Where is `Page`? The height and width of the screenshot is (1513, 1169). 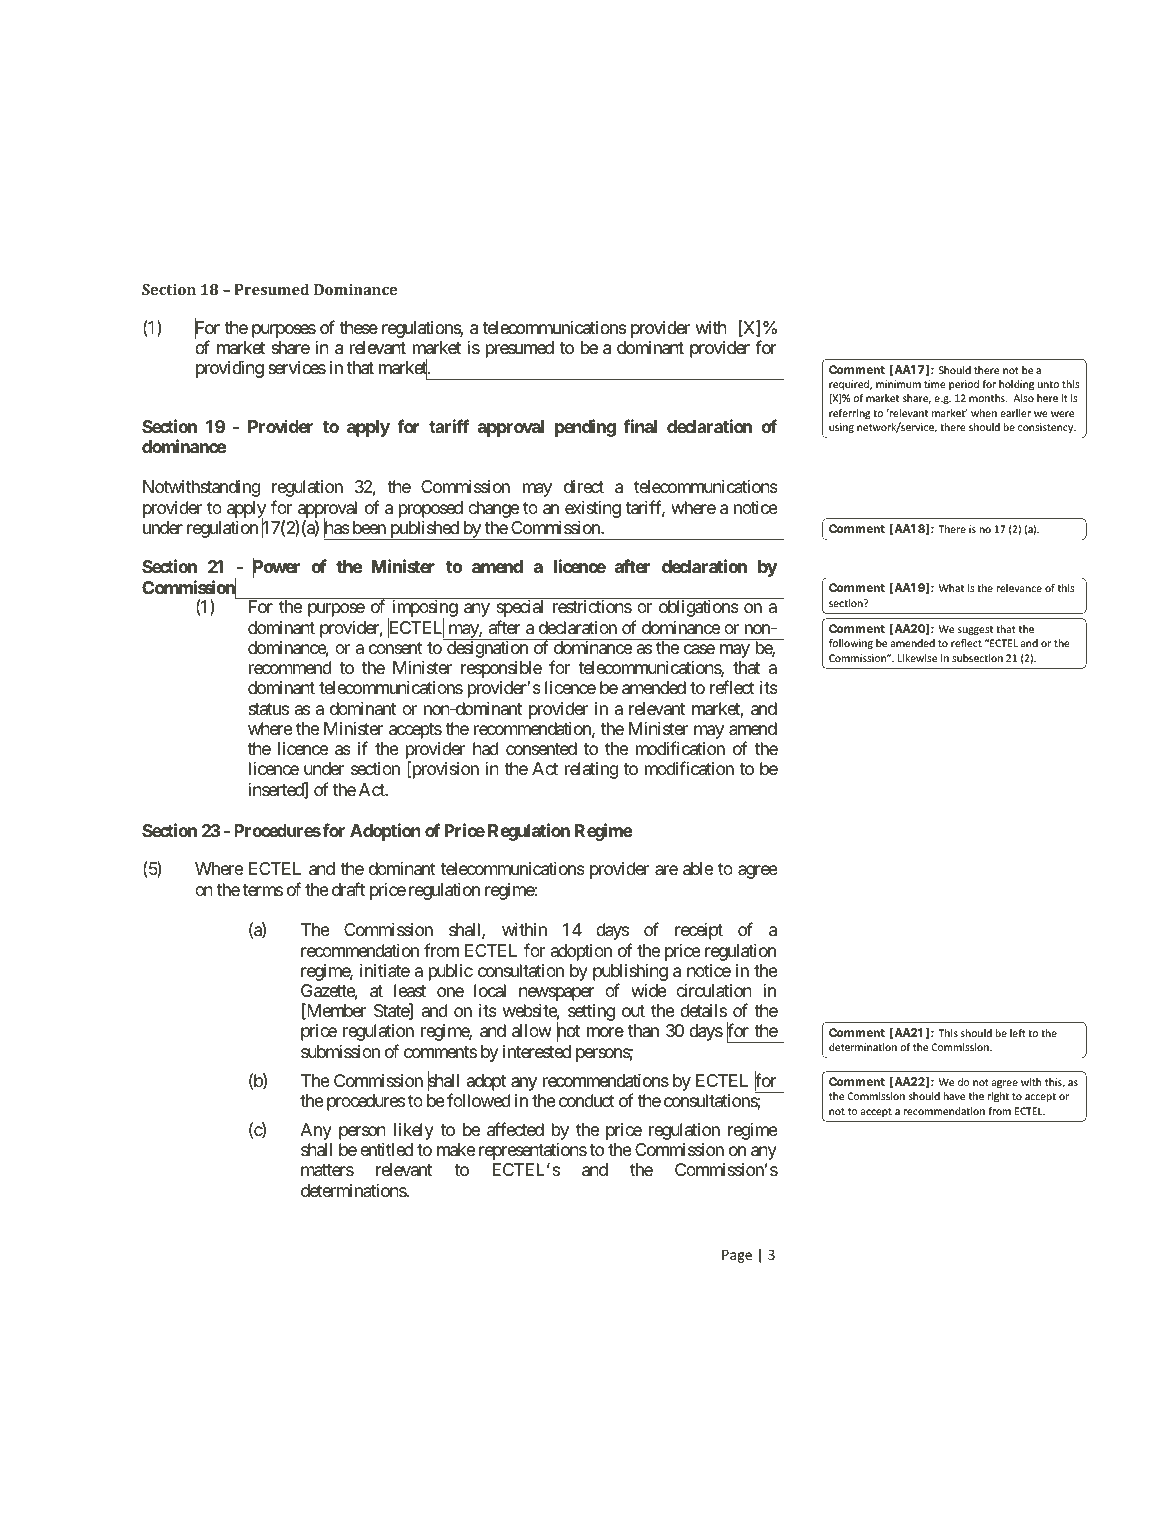
Page is located at coordinates (737, 1256).
